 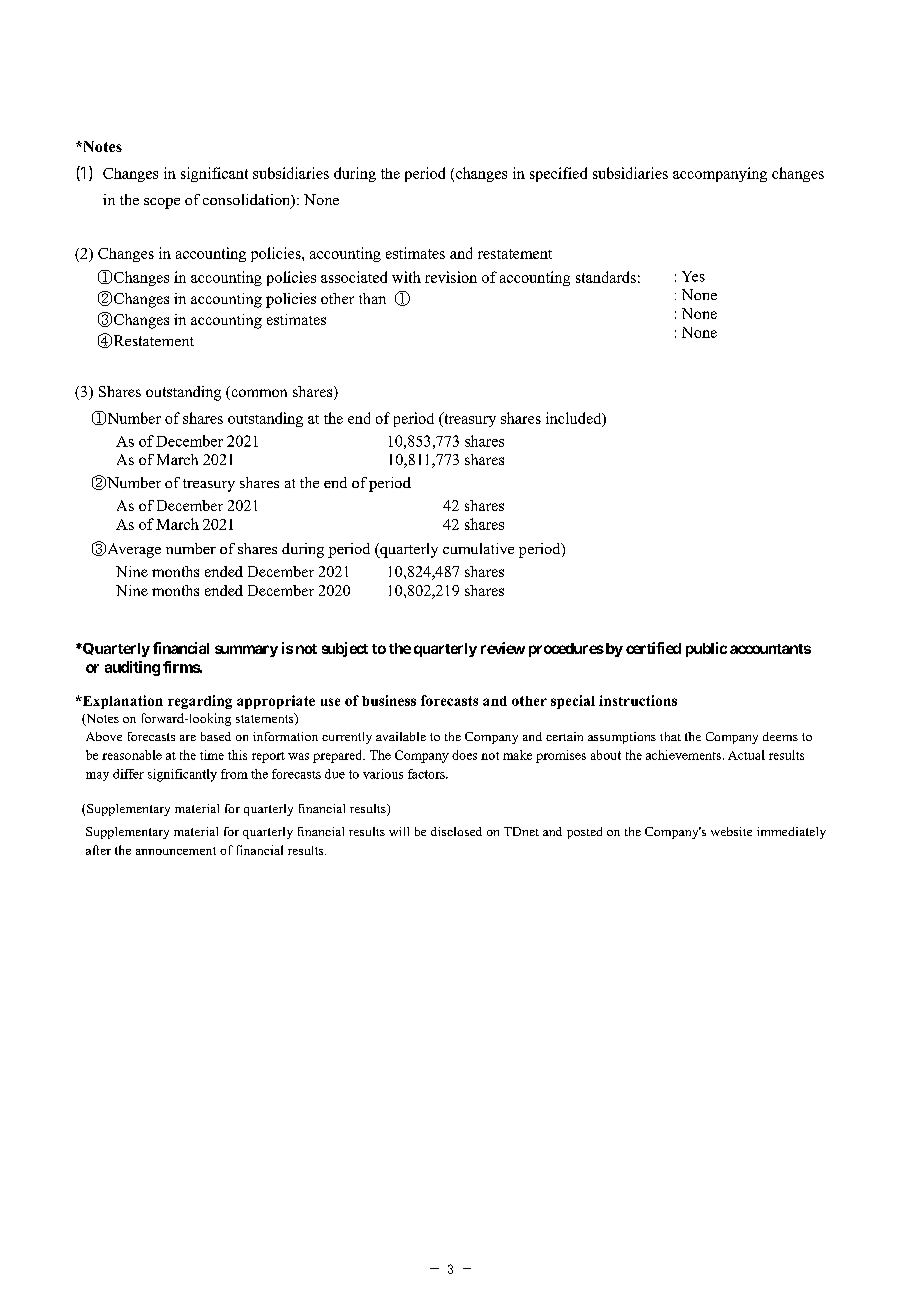 I want to click on announcement, so click(x=176, y=851).
